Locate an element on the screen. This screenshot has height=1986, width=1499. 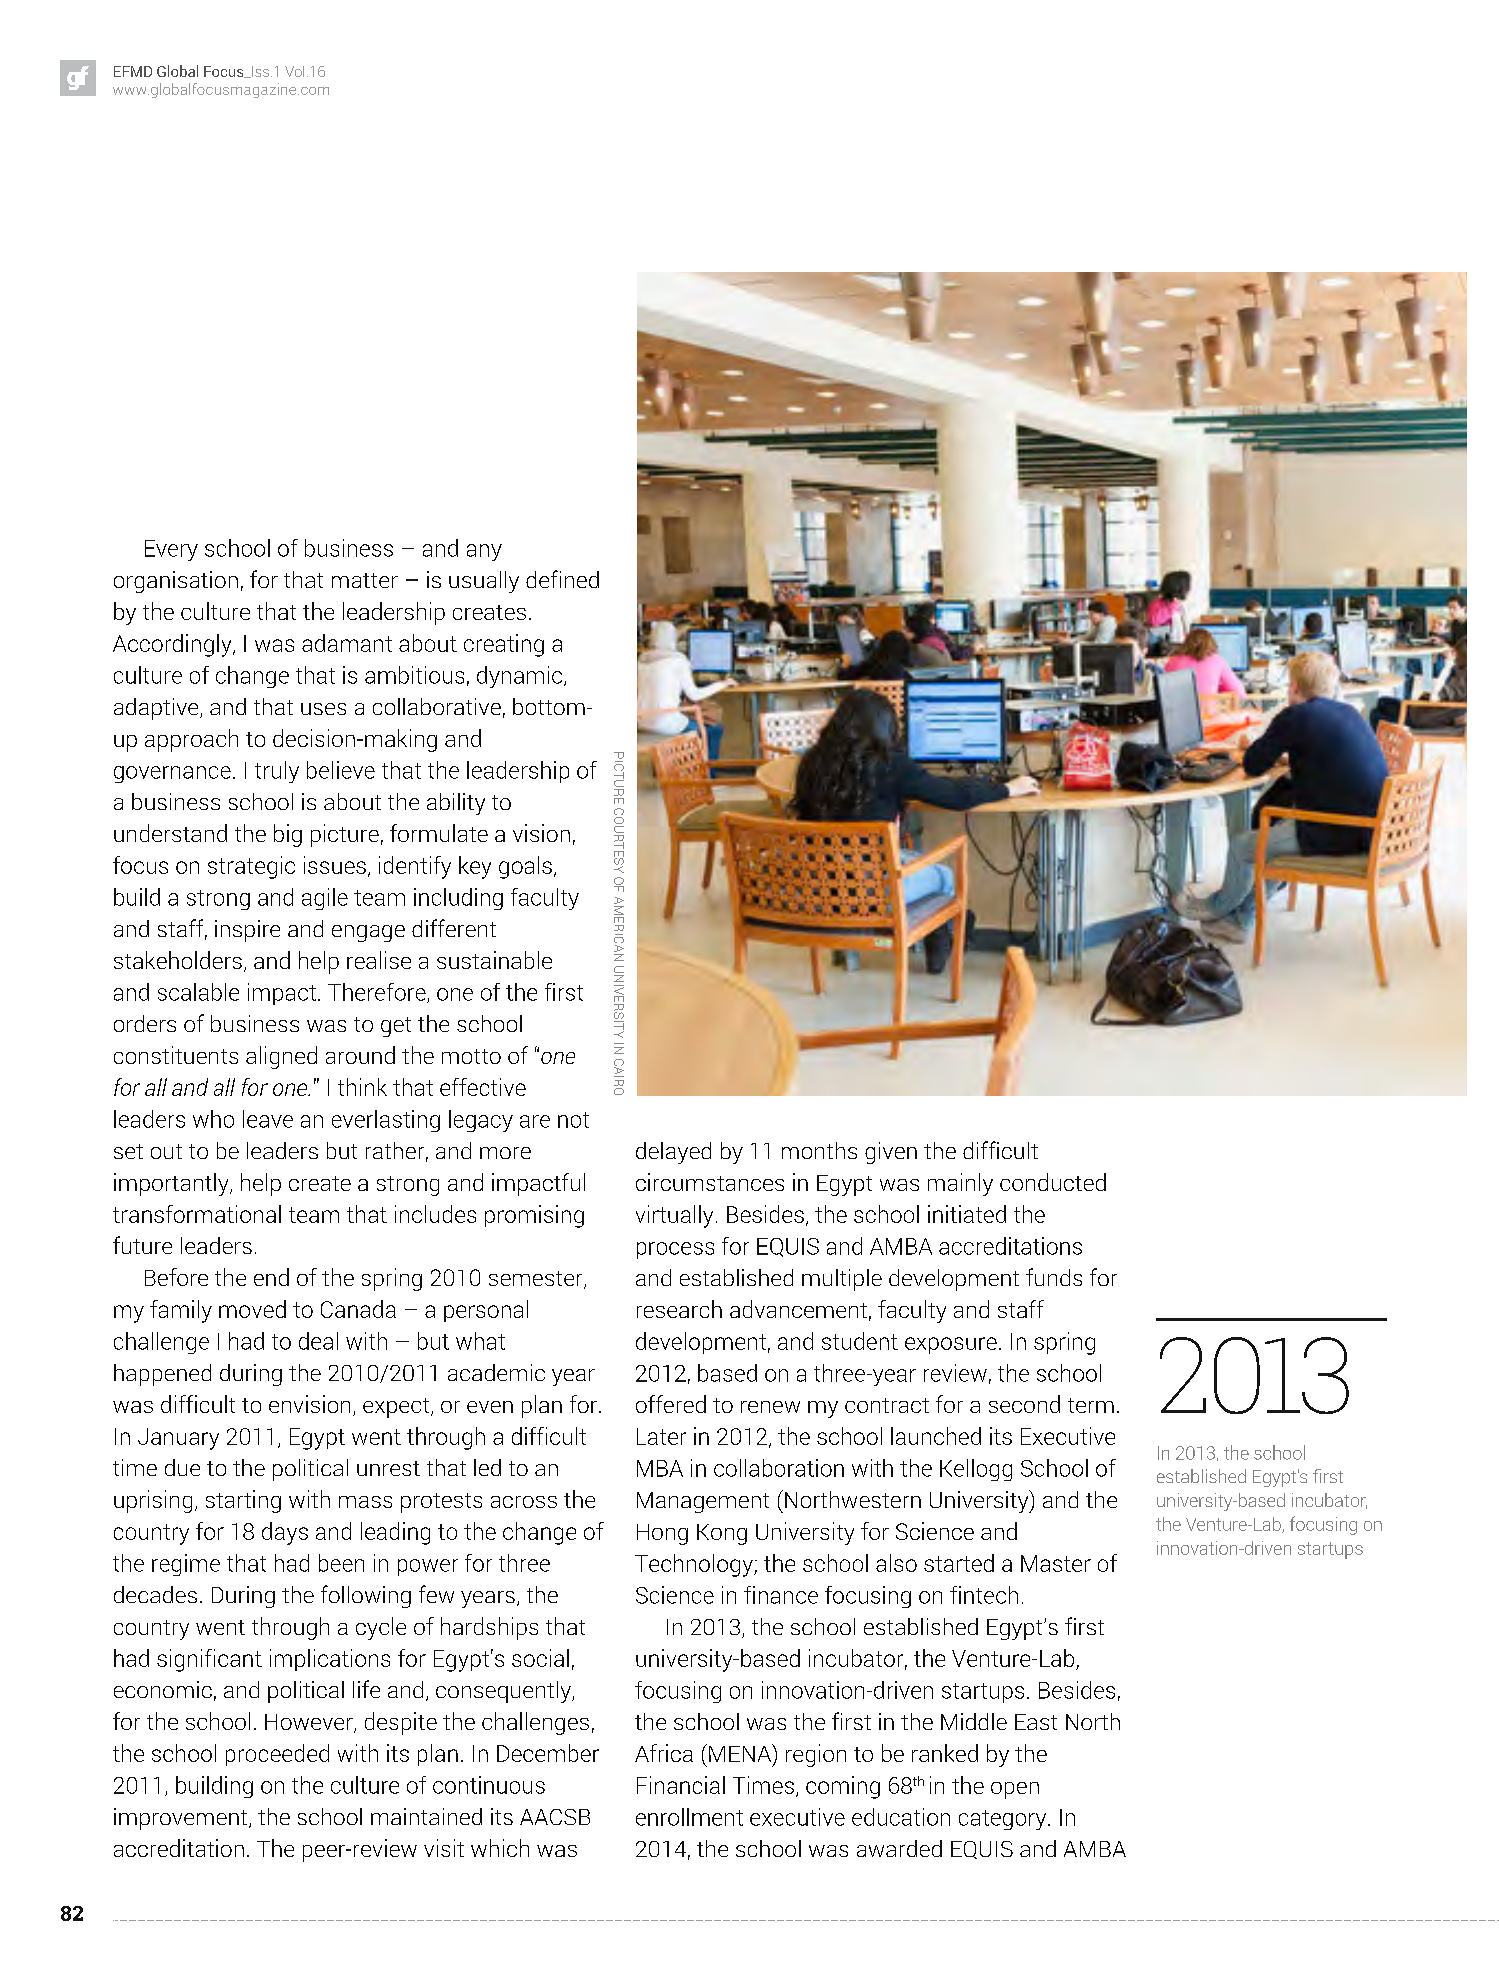
defined is located at coordinates (562, 579).
